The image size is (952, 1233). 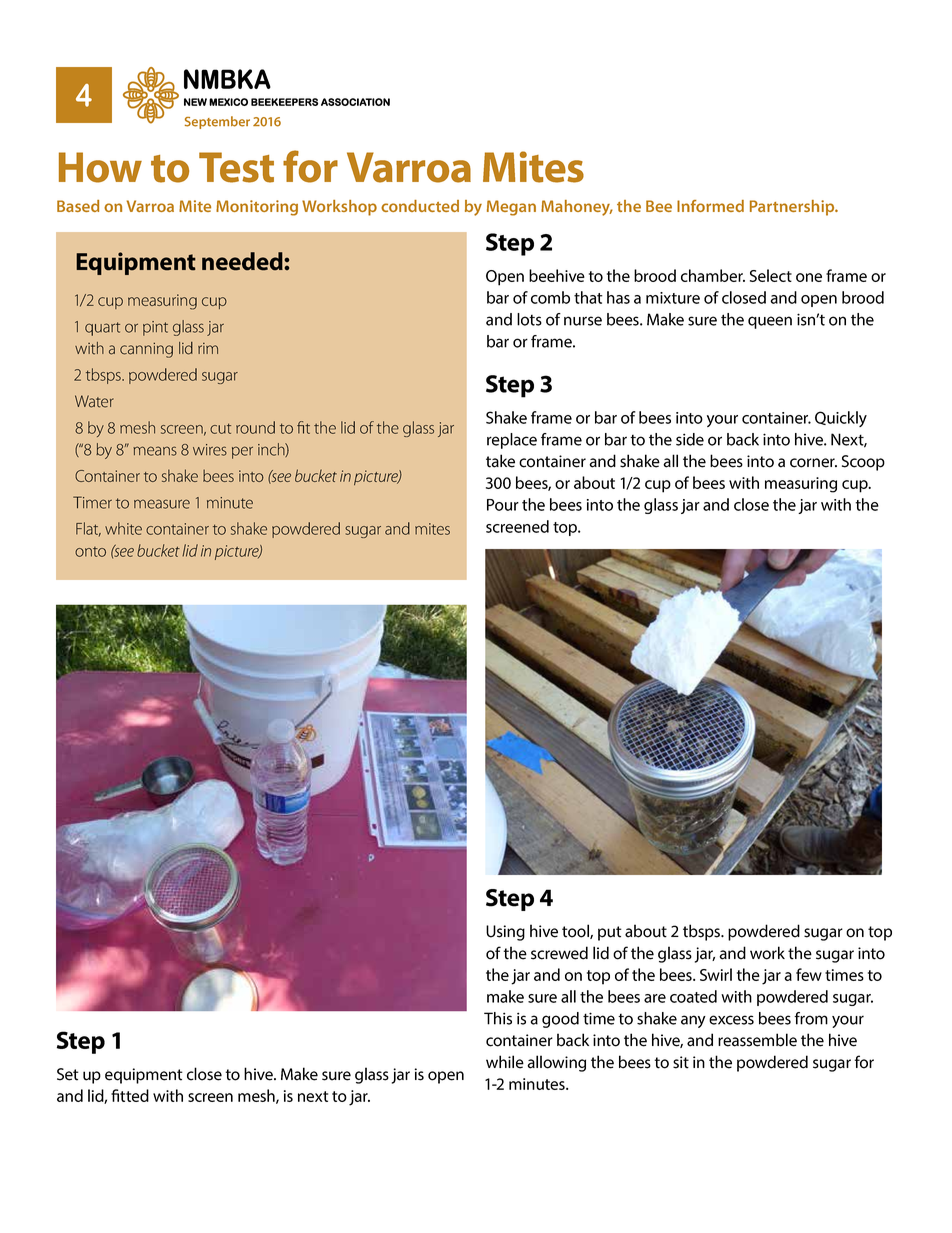 I want to click on while, so click(x=505, y=1062).
